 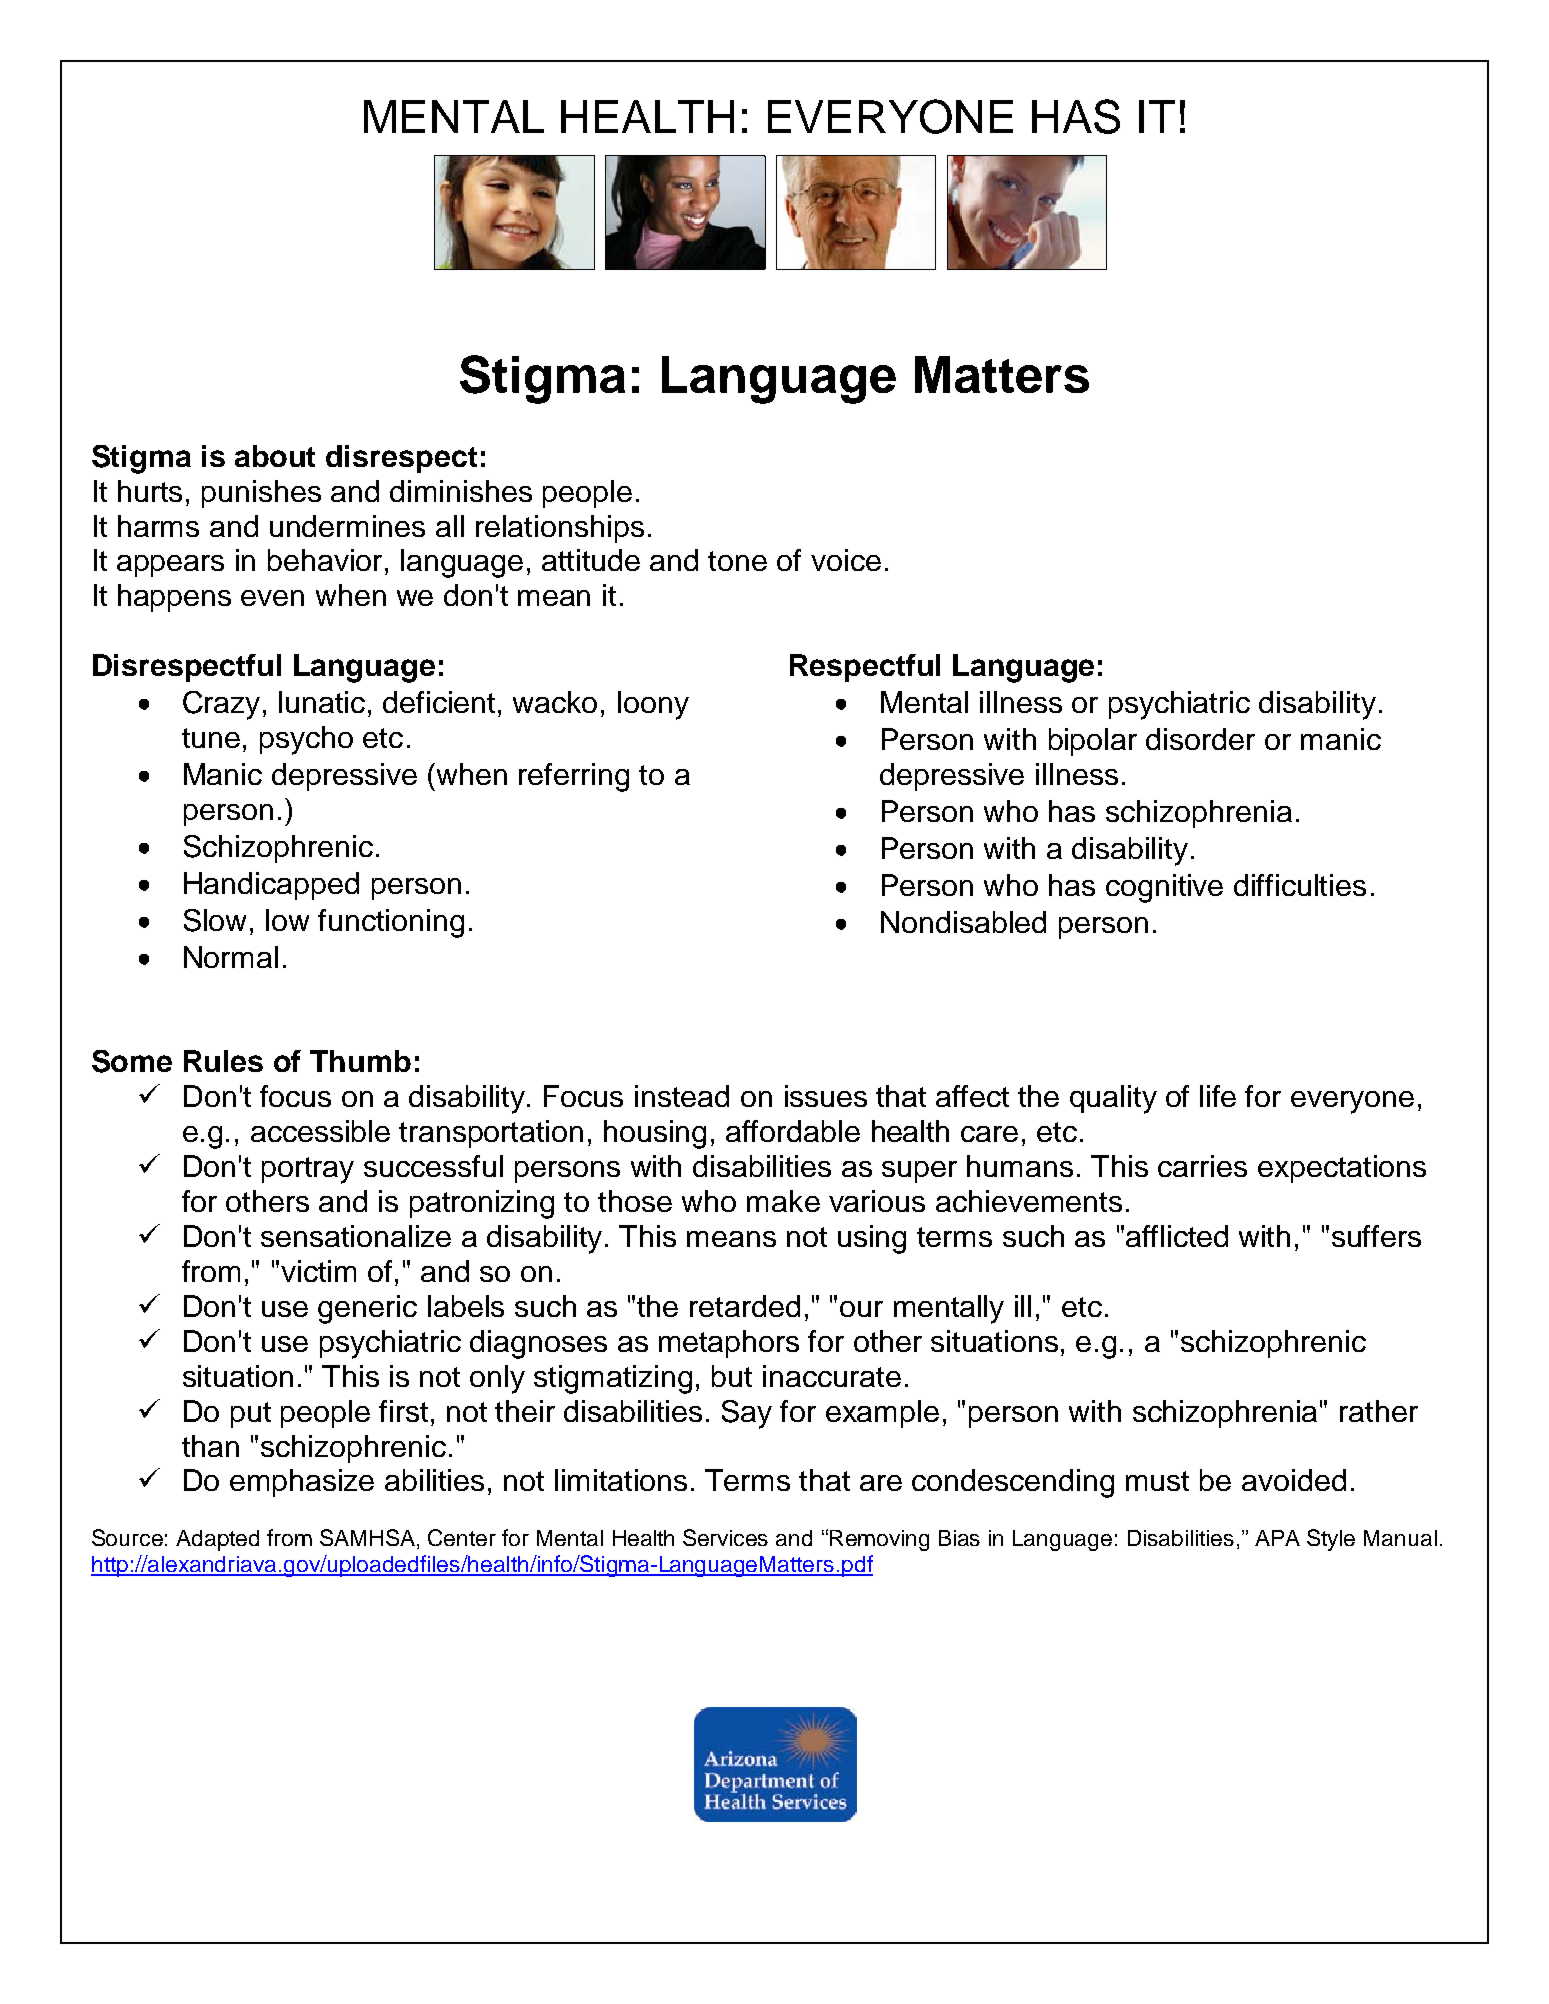 What do you see at coordinates (846, 560) in the document?
I see `voice` at bounding box center [846, 560].
